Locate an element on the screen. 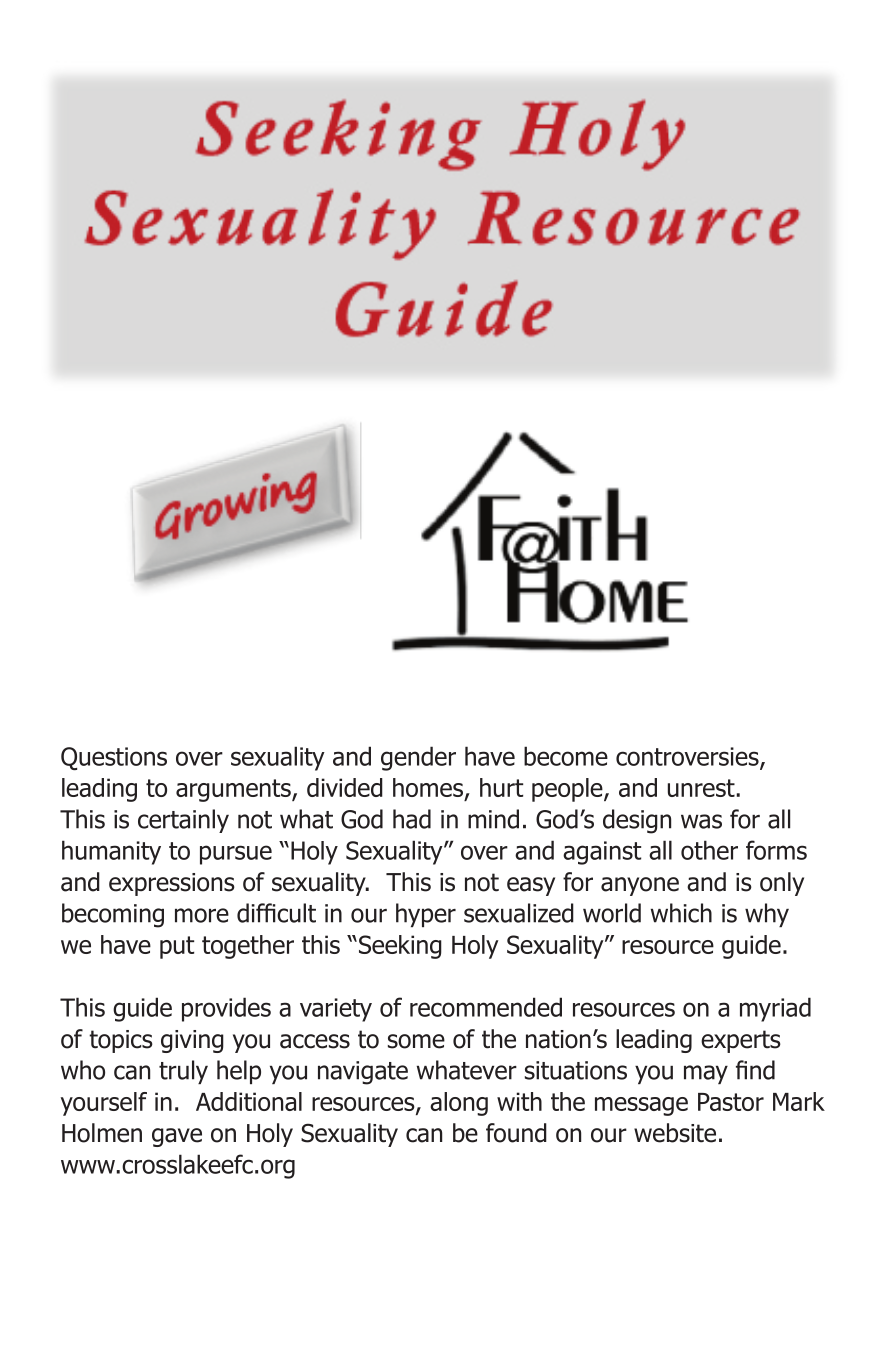  gender is located at coordinates (418, 758).
